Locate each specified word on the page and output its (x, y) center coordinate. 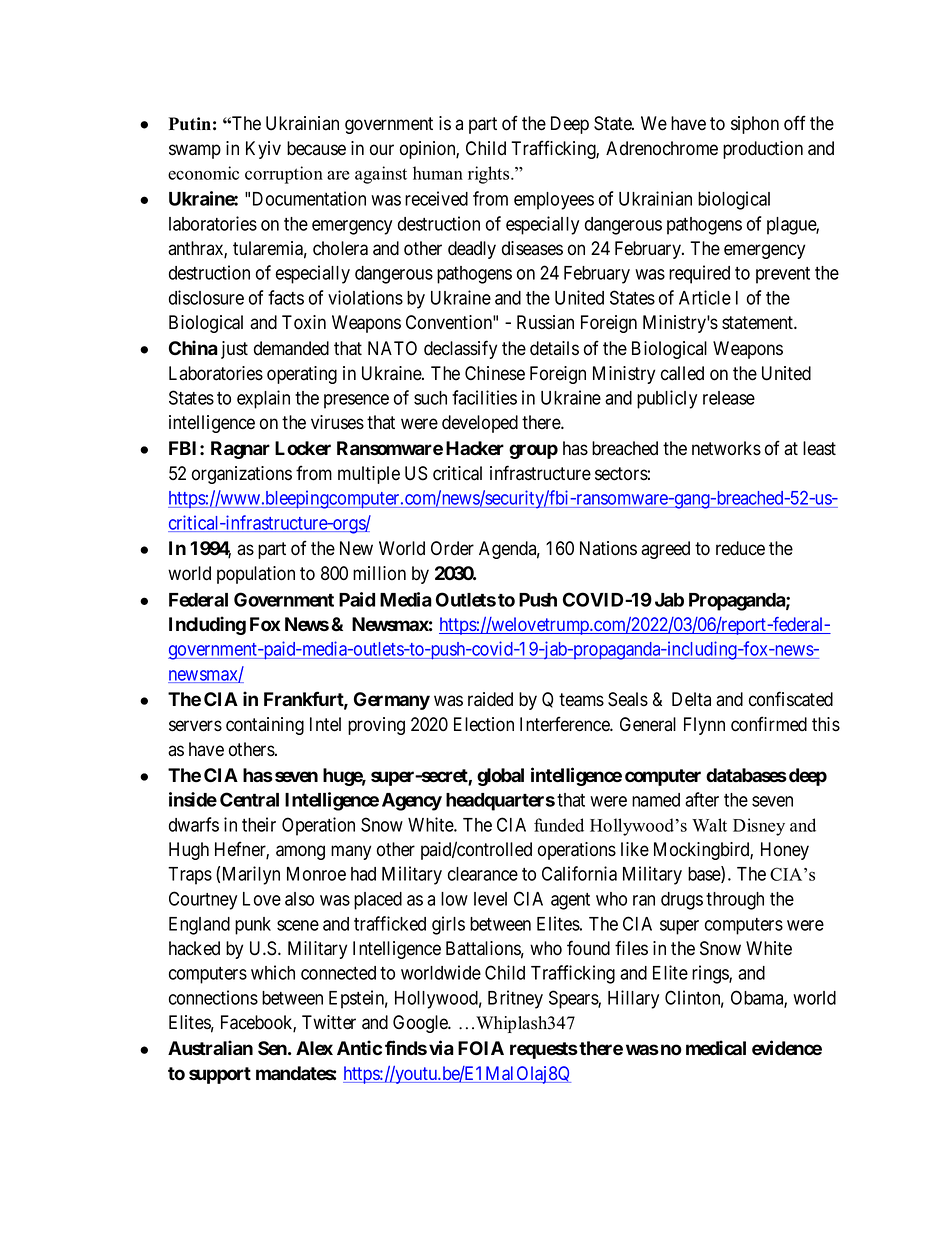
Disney (759, 827)
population (256, 575)
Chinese (495, 373)
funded (559, 825)
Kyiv (263, 150)
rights (490, 175)
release (729, 398)
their (259, 824)
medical (716, 1048)
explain (263, 399)
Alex (314, 1048)
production (763, 150)
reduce (740, 548)
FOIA (481, 1048)
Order (452, 548)
